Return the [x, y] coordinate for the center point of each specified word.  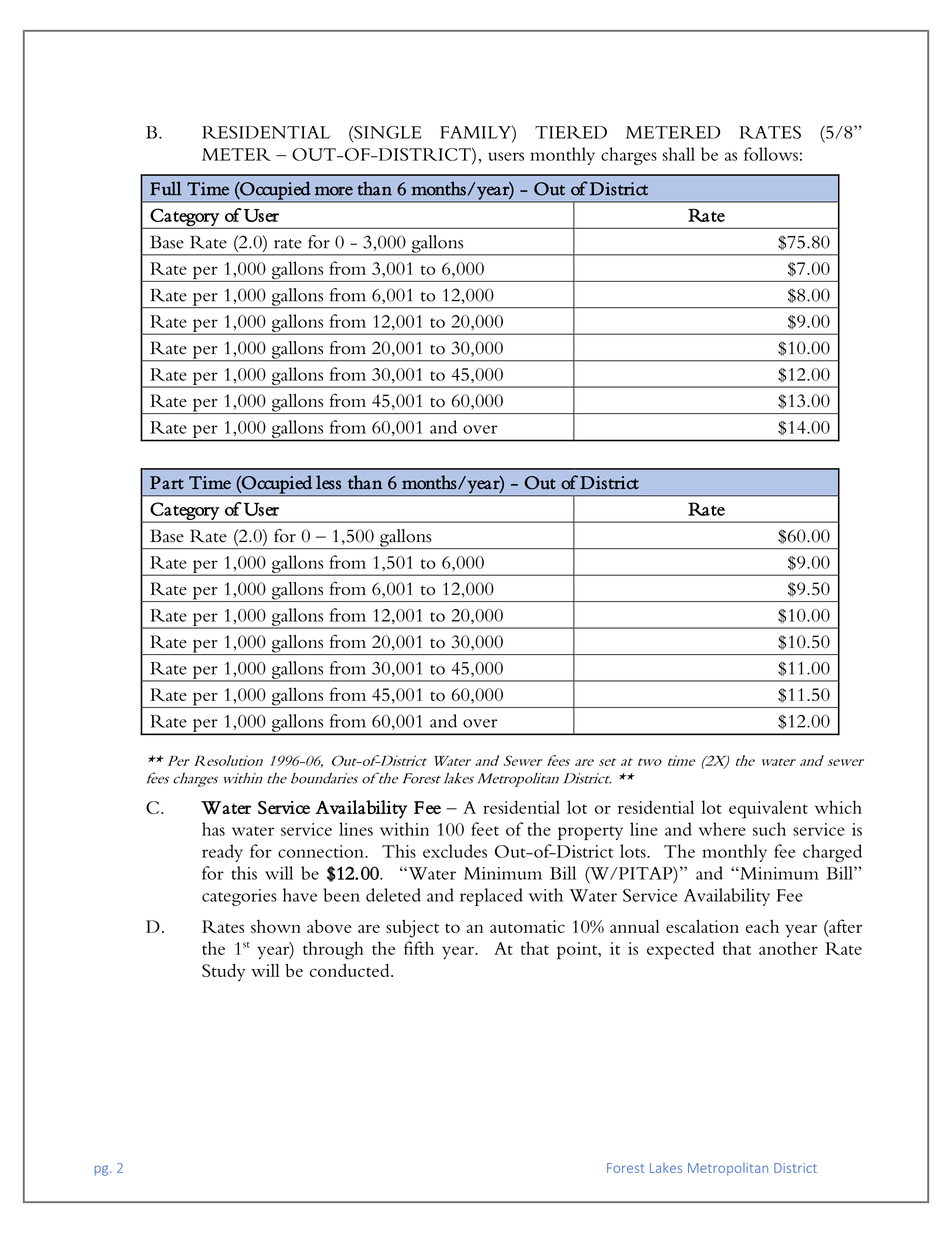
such [769, 829]
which [838, 807]
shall [679, 154]
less [328, 482]
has [213, 829]
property [590, 833]
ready [222, 853]
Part [167, 482]
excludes [455, 851]
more [334, 191]
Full [166, 188]
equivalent [768, 809]
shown [276, 926]
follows [771, 154]
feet [485, 829]
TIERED [571, 132]
